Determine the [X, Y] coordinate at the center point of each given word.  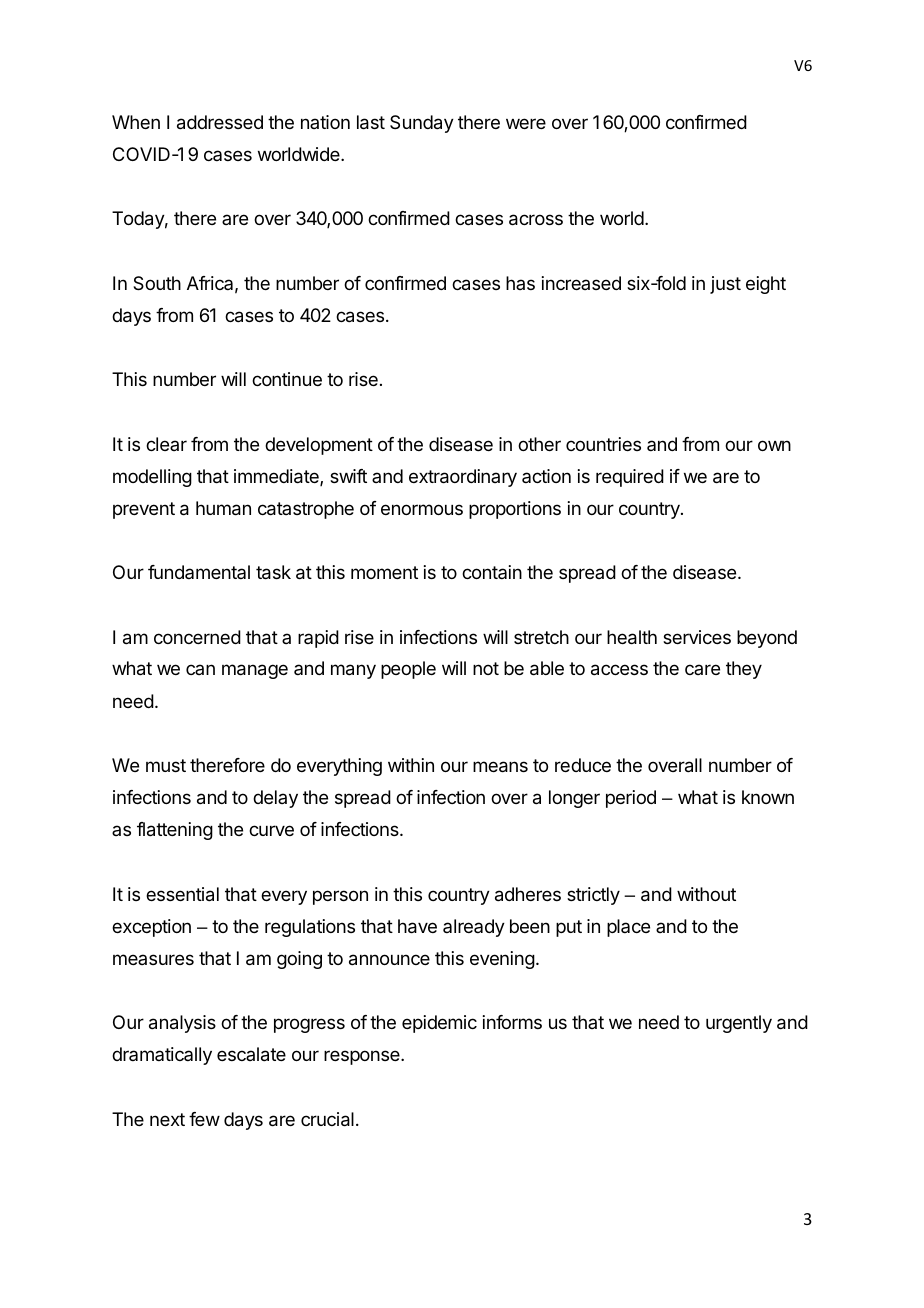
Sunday [422, 124]
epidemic [439, 1024]
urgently [739, 1024]
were [526, 123]
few [204, 1119]
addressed [220, 122]
